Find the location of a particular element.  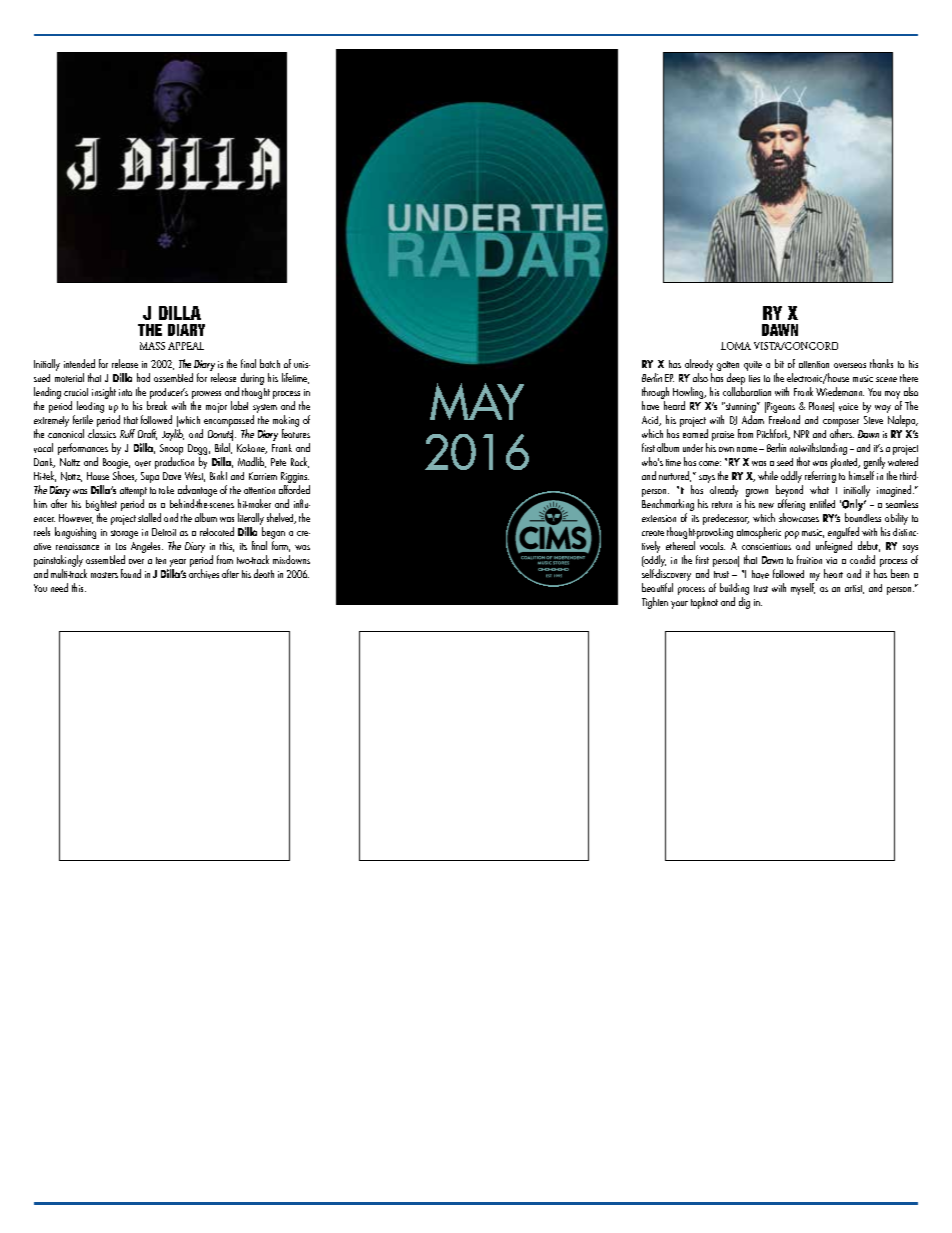

MASS is located at coordinates (152, 346).
